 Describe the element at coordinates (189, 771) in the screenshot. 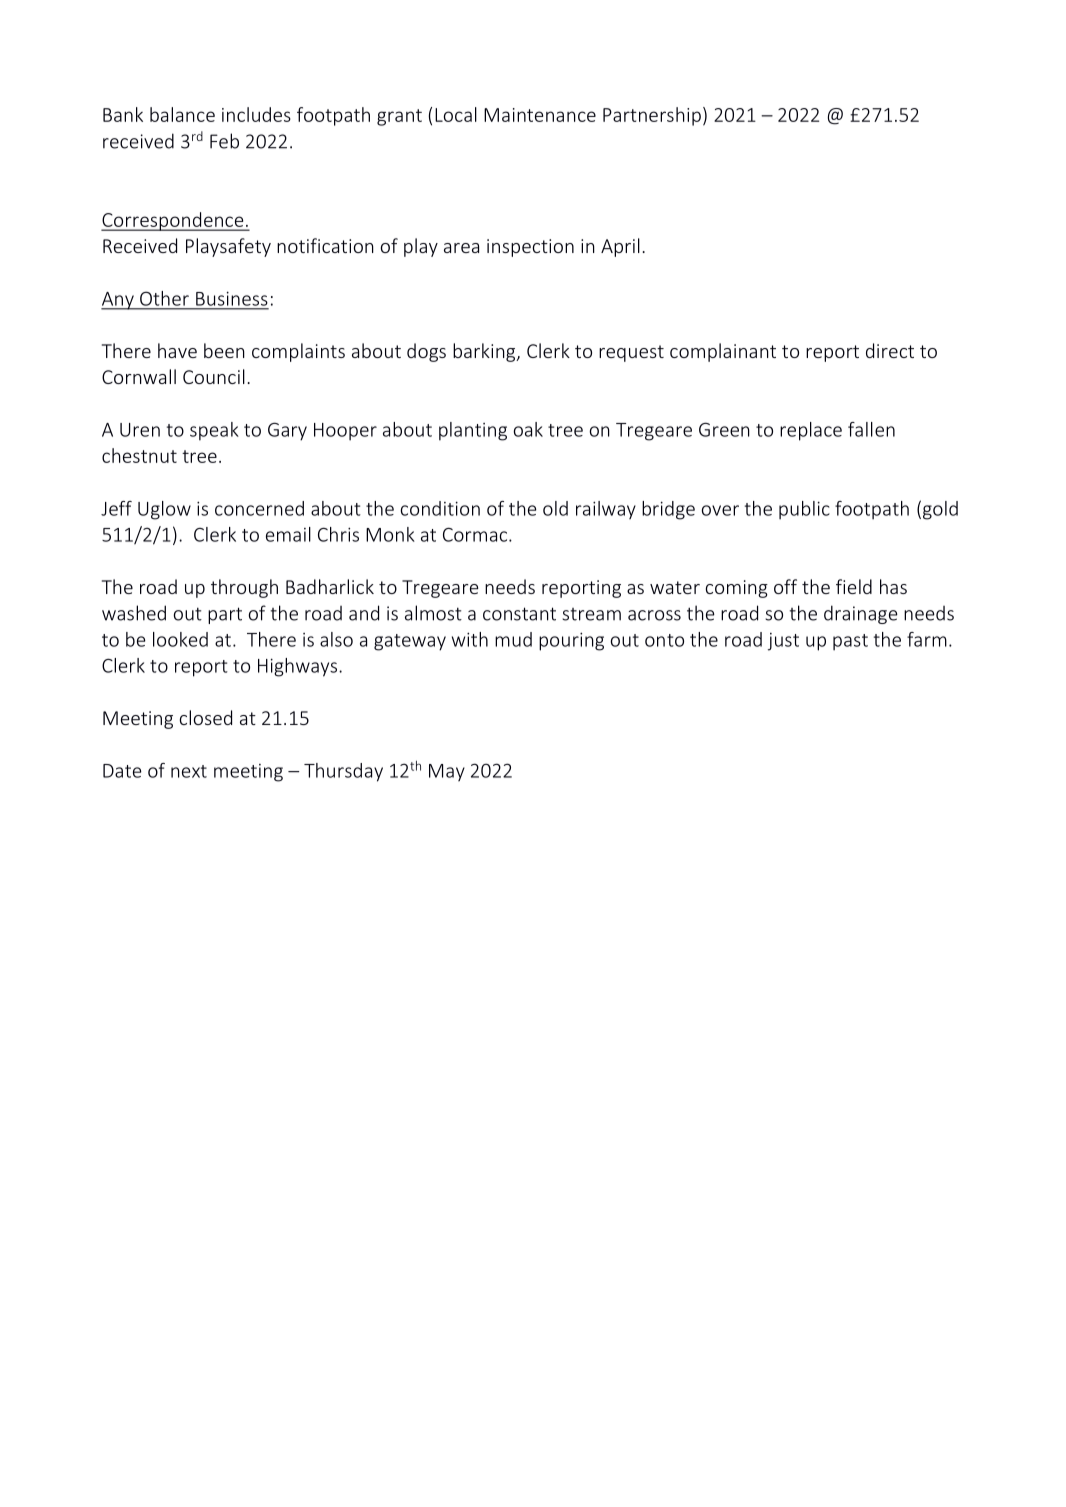

I see `next` at that location.
